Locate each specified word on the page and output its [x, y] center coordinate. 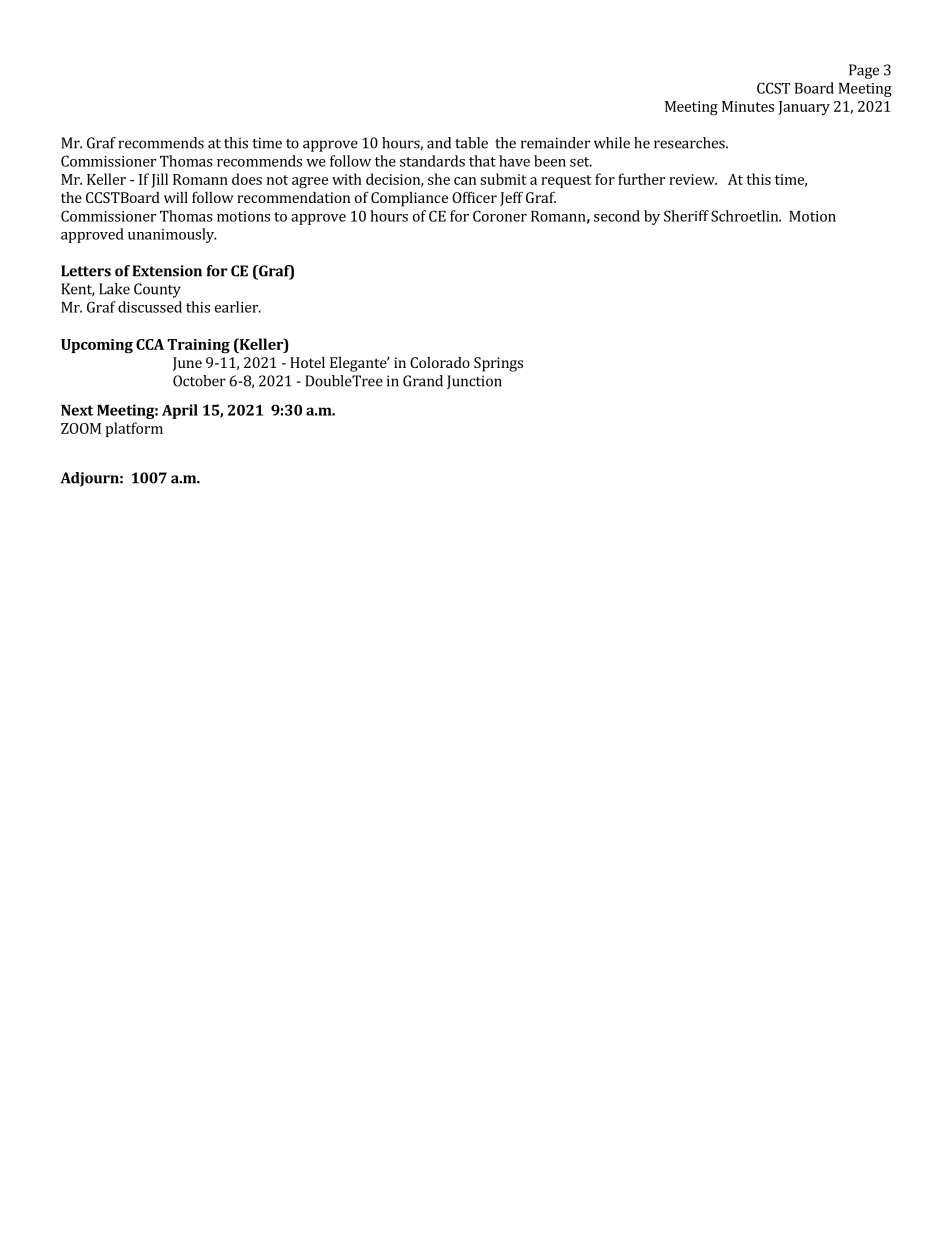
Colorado [440, 362]
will [176, 197]
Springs [498, 364]
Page [864, 71]
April [180, 411]
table [471, 143]
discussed [150, 307]
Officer [474, 197]
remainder [555, 143]
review [693, 179]
